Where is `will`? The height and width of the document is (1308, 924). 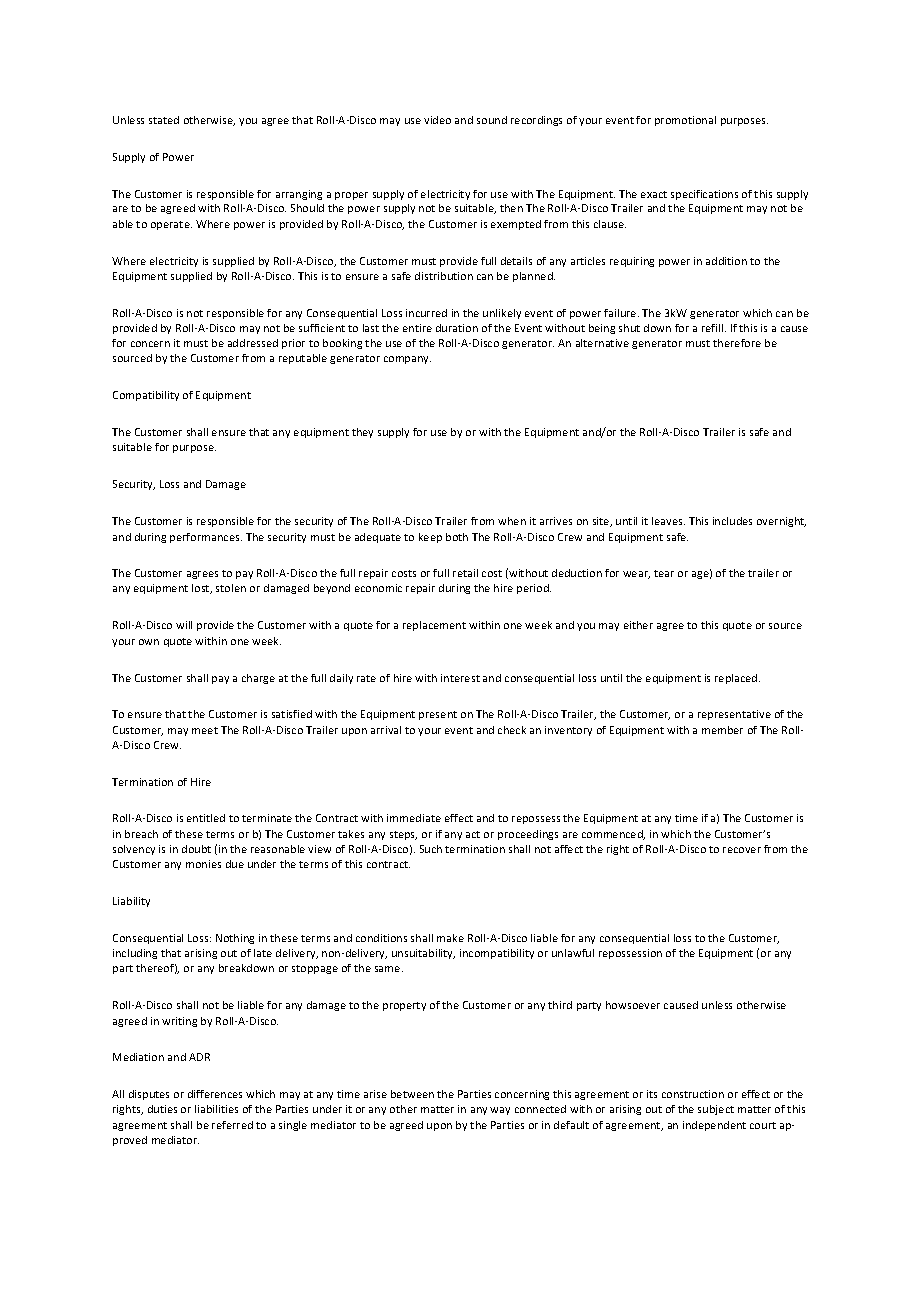 will is located at coordinates (184, 625).
